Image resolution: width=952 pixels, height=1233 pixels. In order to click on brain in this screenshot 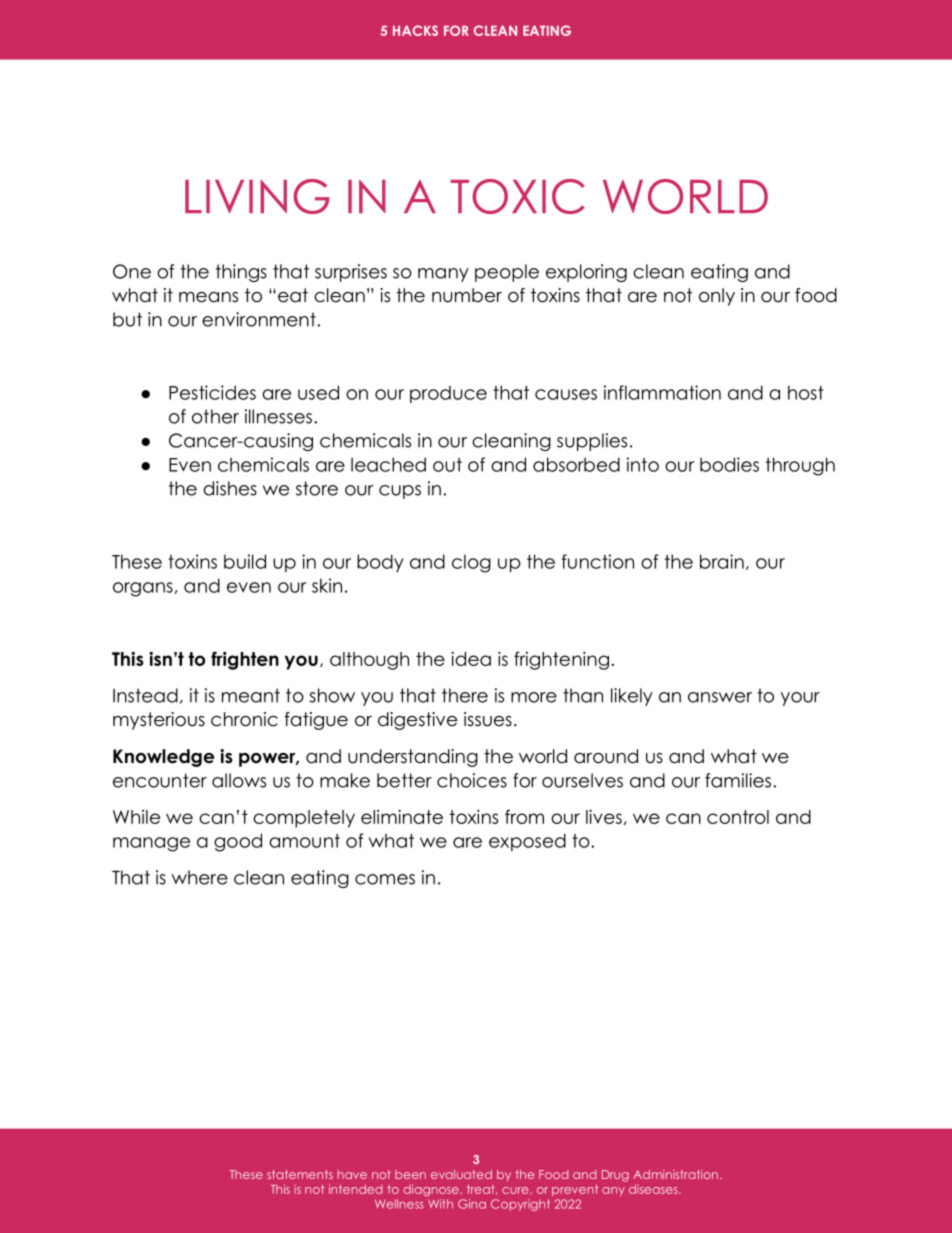, I will do `click(722, 561)`.
